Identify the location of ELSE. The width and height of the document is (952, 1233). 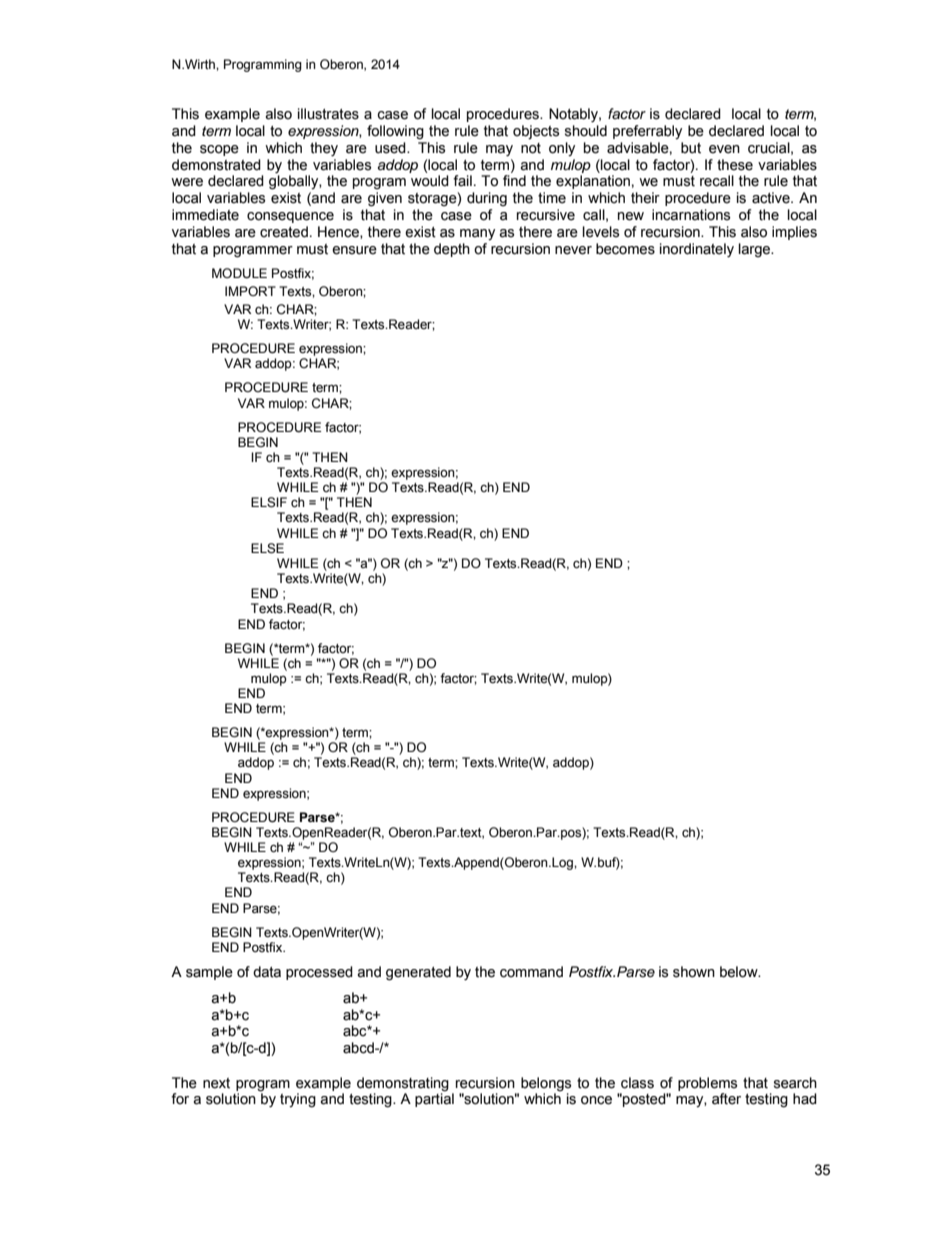
(267, 548).
